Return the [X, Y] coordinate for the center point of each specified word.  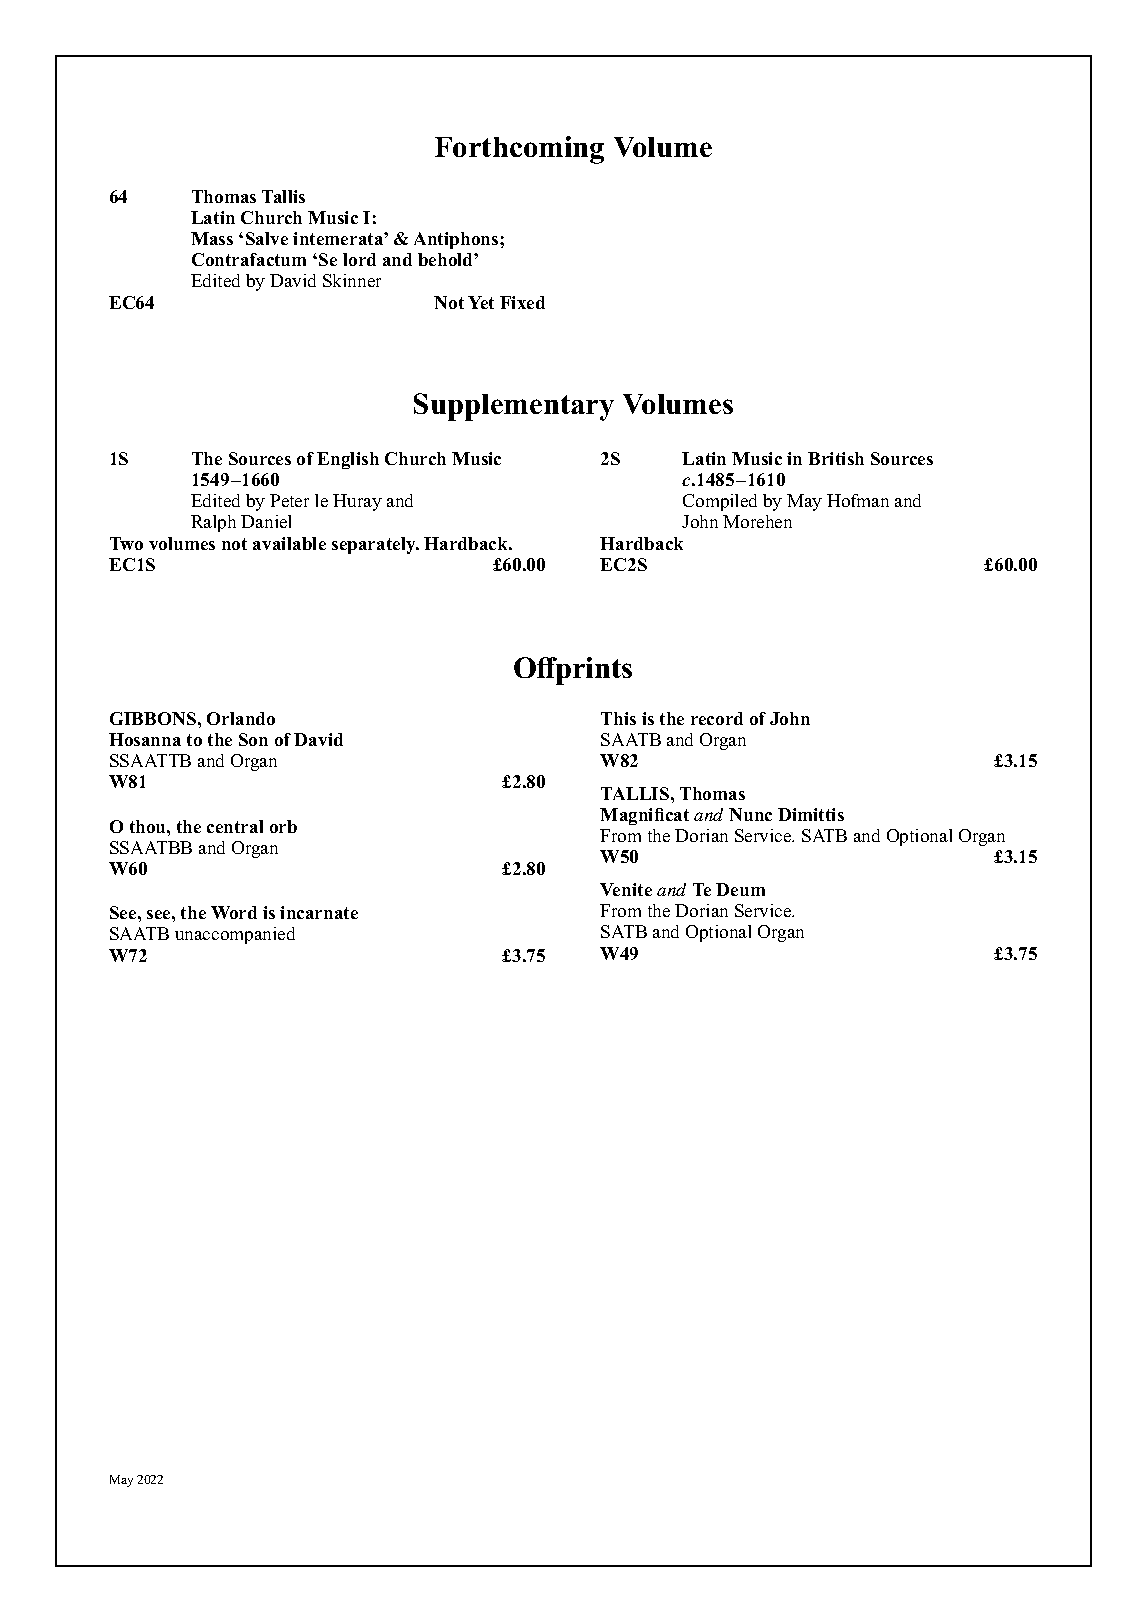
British [836, 458]
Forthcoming [519, 150]
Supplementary [514, 407]
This [618, 718]
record [717, 718]
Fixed [522, 302]
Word [234, 912]
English [348, 460]
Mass [212, 238]
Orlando [241, 718]
